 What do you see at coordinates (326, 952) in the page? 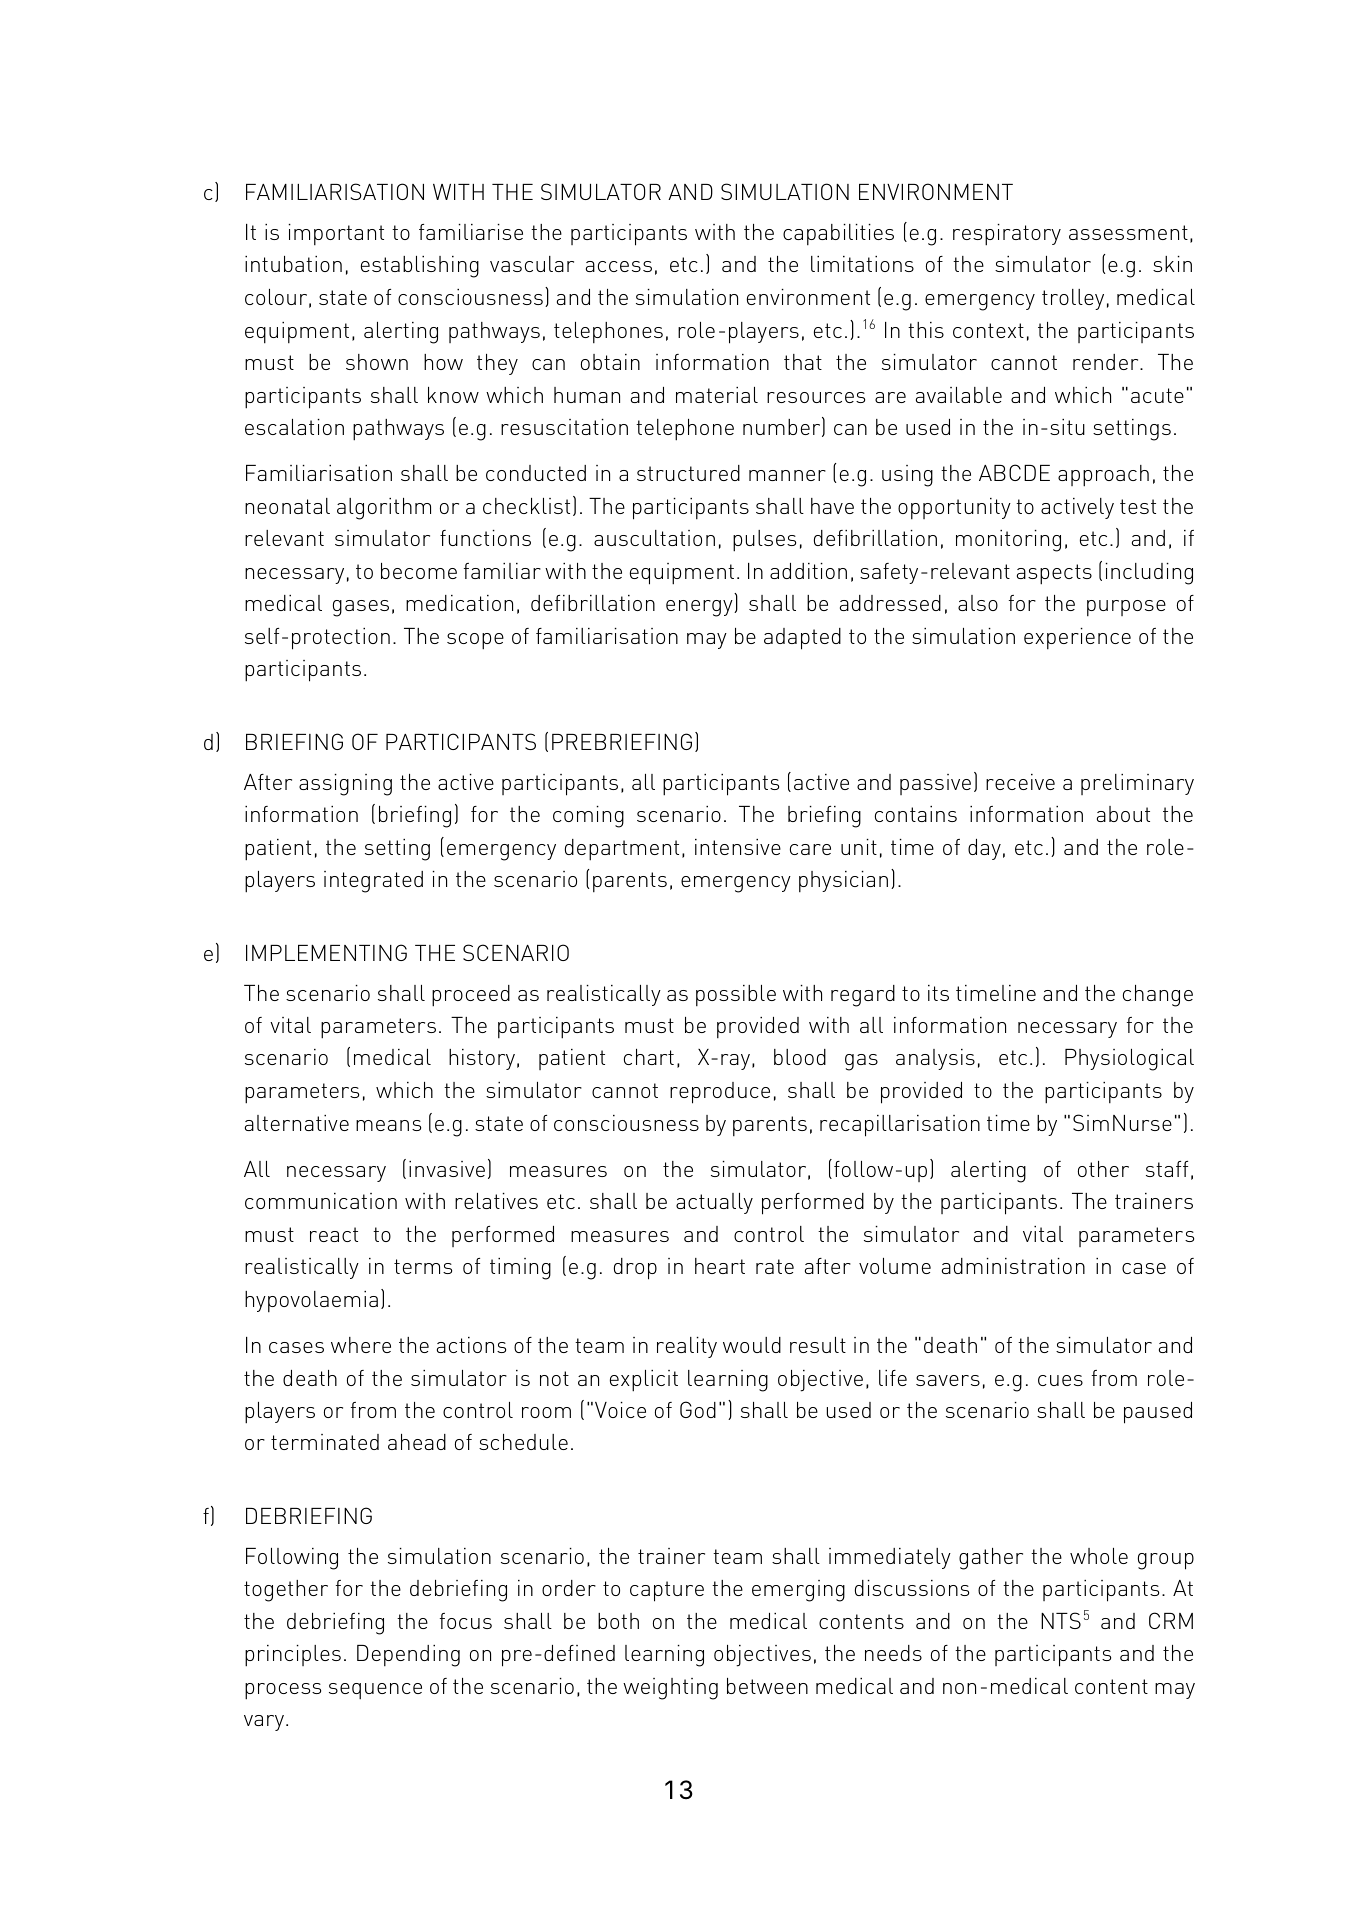
I see `IMPLEMENTING` at bounding box center [326, 952].
